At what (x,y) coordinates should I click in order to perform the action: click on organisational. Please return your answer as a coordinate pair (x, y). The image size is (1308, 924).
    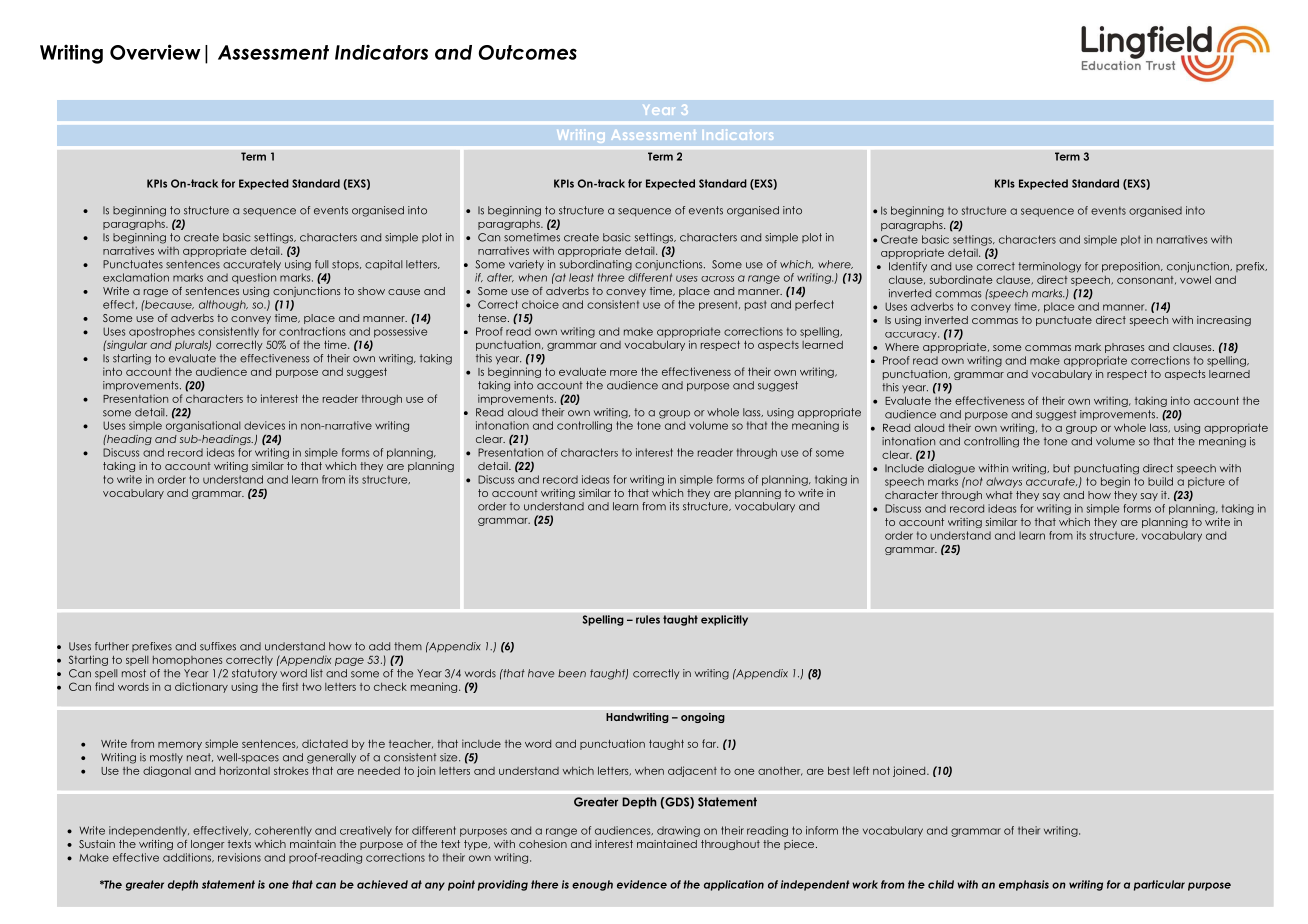
    Looking at the image, I should click on (203, 426).
